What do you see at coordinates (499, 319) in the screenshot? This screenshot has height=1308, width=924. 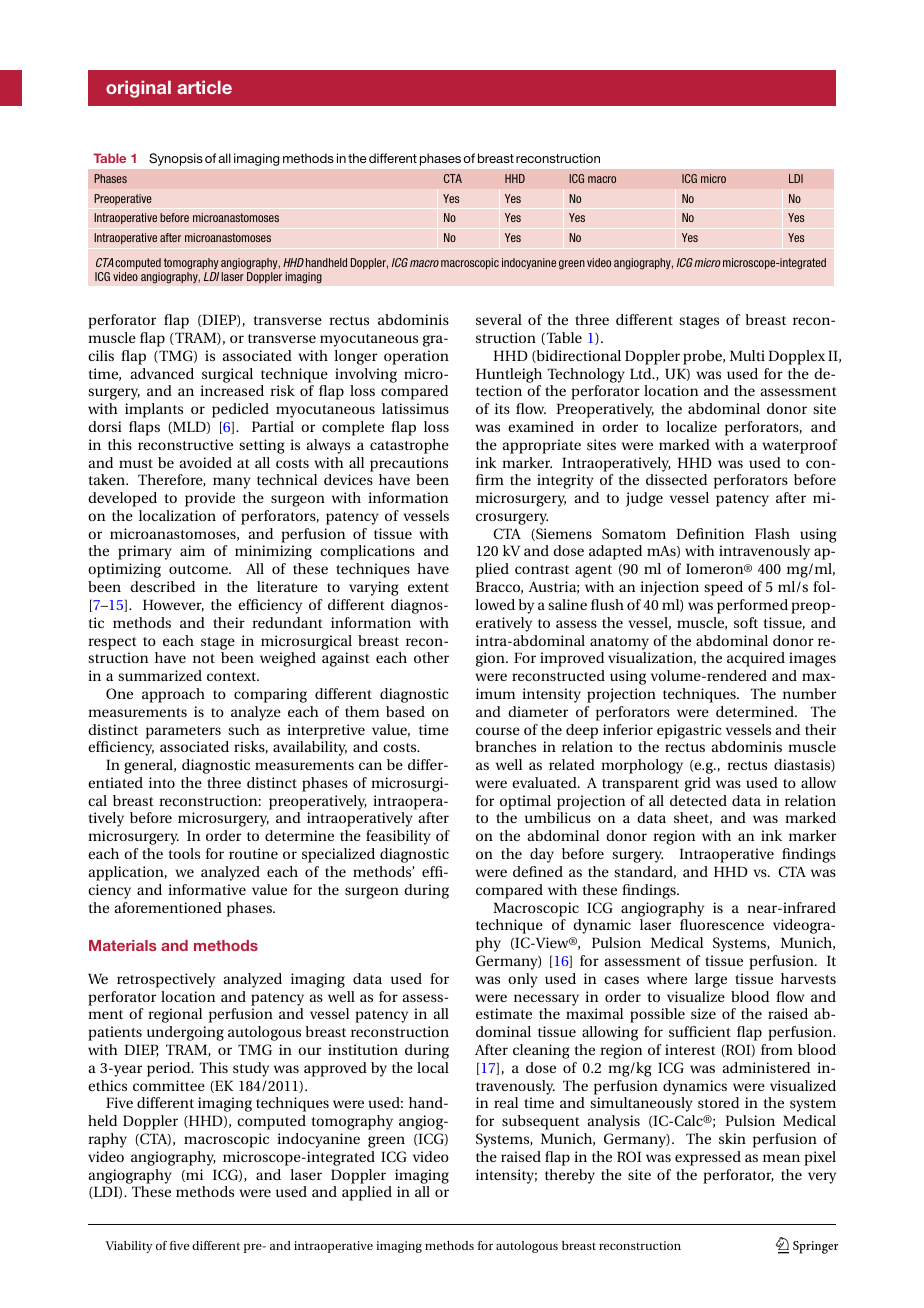 I see `several` at bounding box center [499, 319].
